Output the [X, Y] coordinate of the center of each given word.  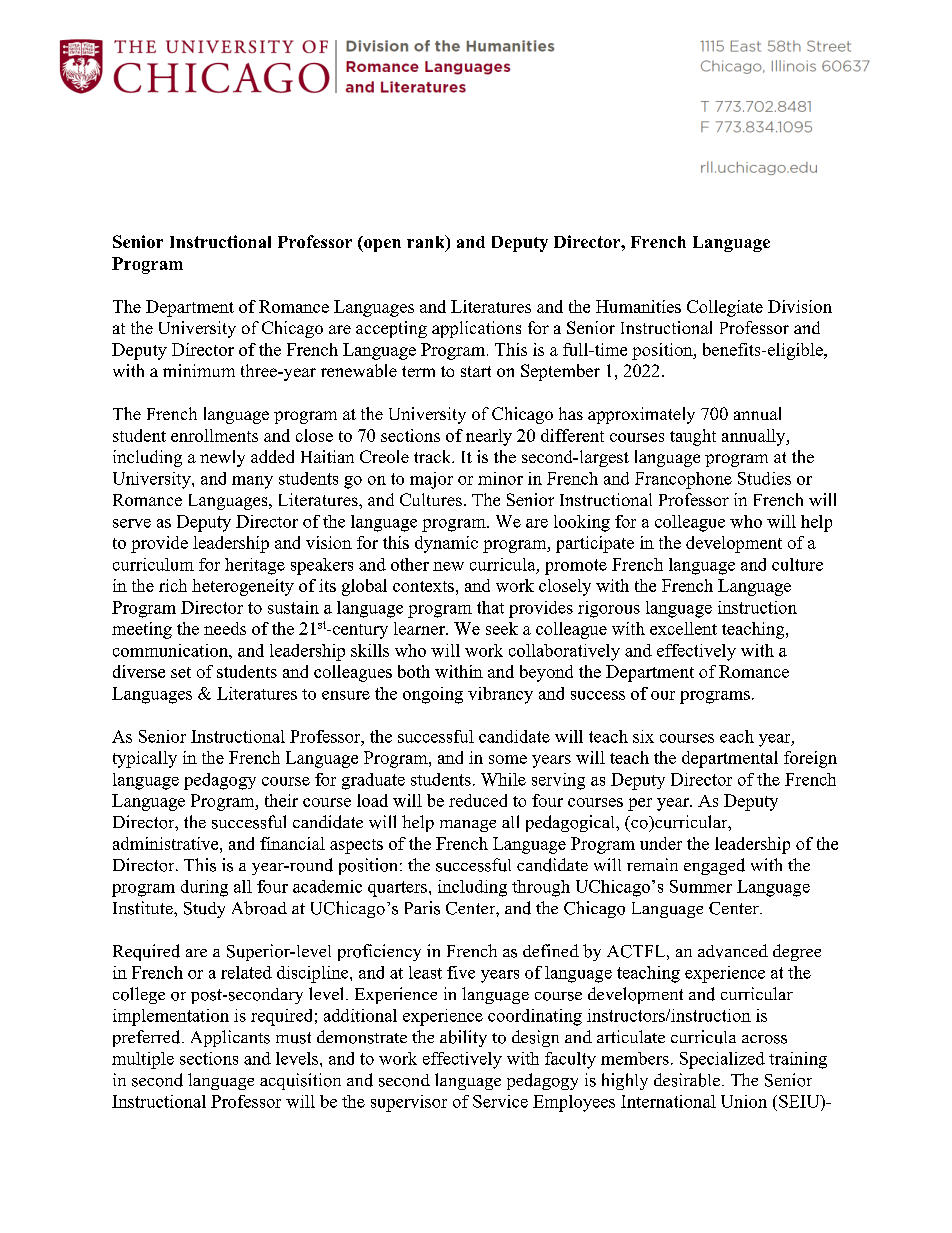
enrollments [214, 435]
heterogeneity [243, 587]
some [508, 759]
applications [476, 329]
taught [693, 437]
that [490, 607]
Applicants [230, 1038]
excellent [683, 628]
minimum [199, 370]
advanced [733, 951]
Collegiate [725, 308]
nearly [489, 437]
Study [204, 910]
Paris [422, 908]
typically [145, 759]
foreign [810, 759]
